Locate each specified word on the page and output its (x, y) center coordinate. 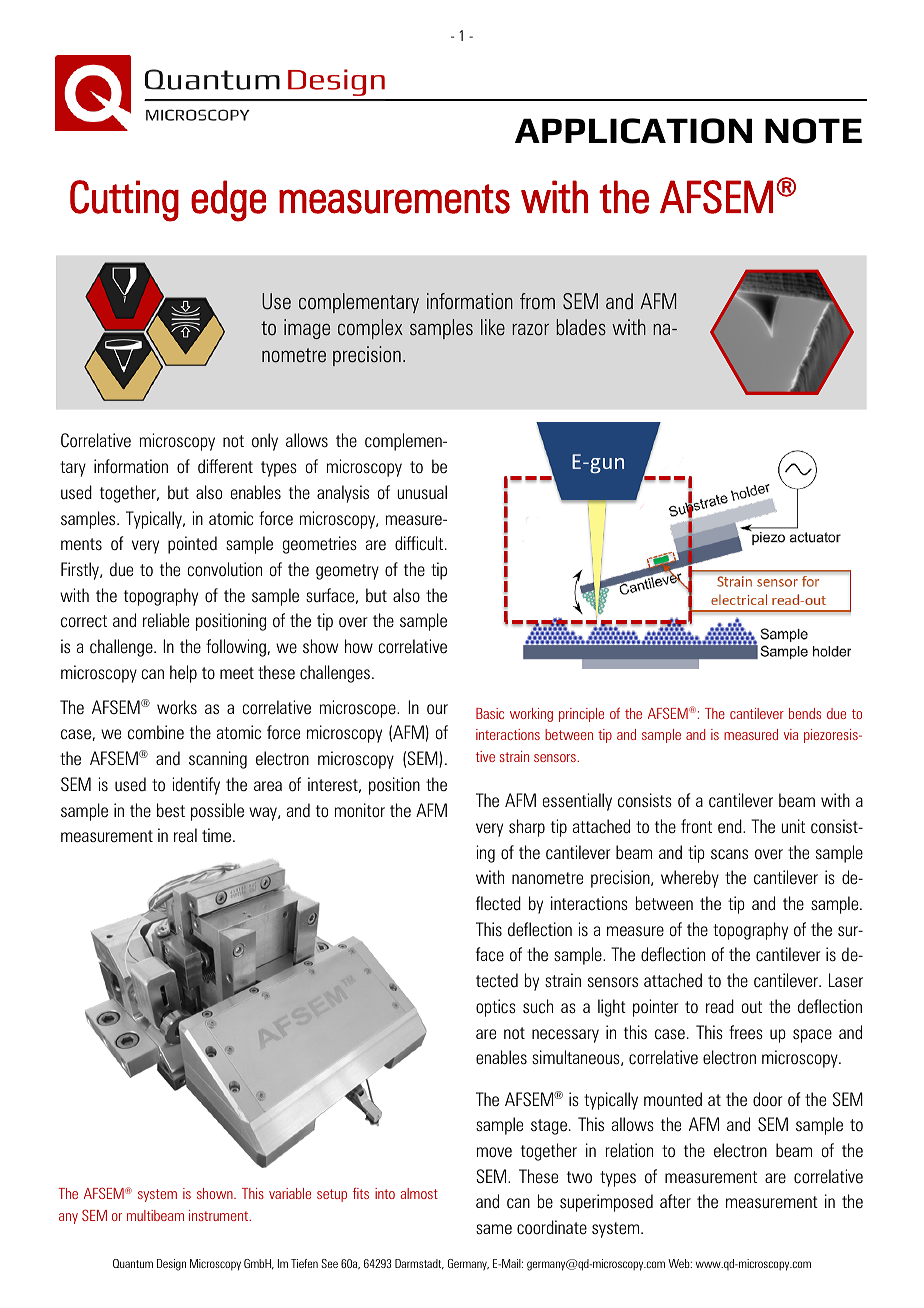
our (437, 709)
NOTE (813, 131)
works (177, 707)
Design (171, 1265)
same (494, 1229)
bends (805, 713)
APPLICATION (633, 131)
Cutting (124, 201)
